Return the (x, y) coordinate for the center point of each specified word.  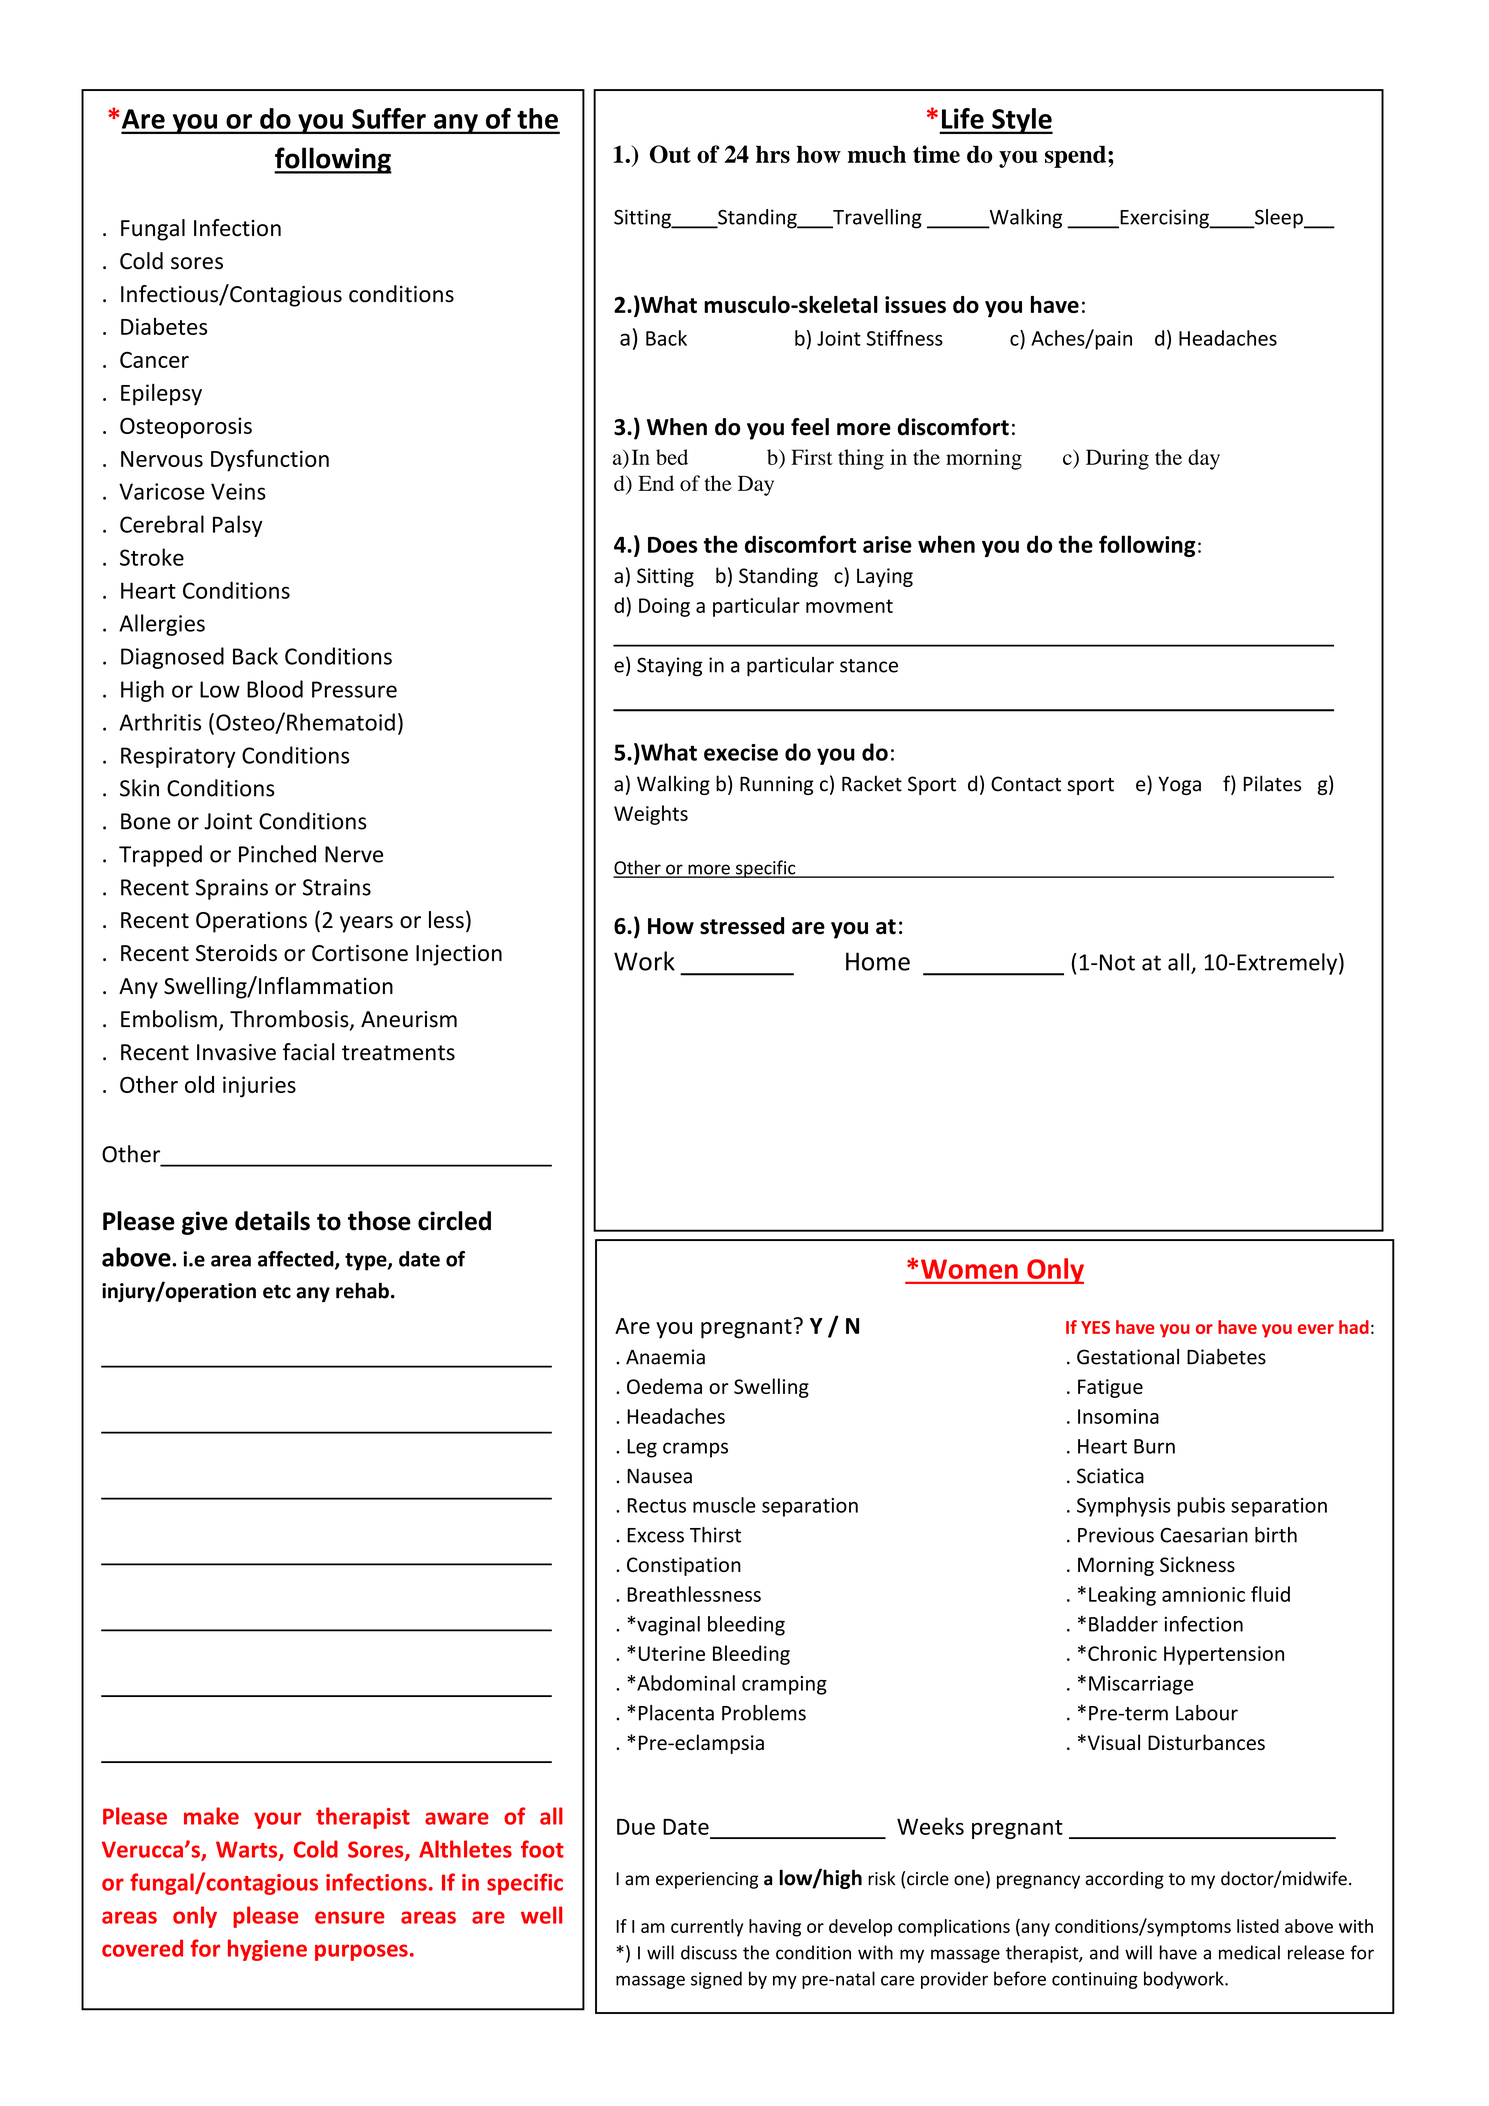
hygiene (267, 1950)
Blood (275, 689)
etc (277, 1292)
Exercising (1164, 219)
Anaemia (665, 1357)
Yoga (1179, 785)
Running (777, 785)
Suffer (389, 118)
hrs (773, 154)
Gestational (1128, 1357)
